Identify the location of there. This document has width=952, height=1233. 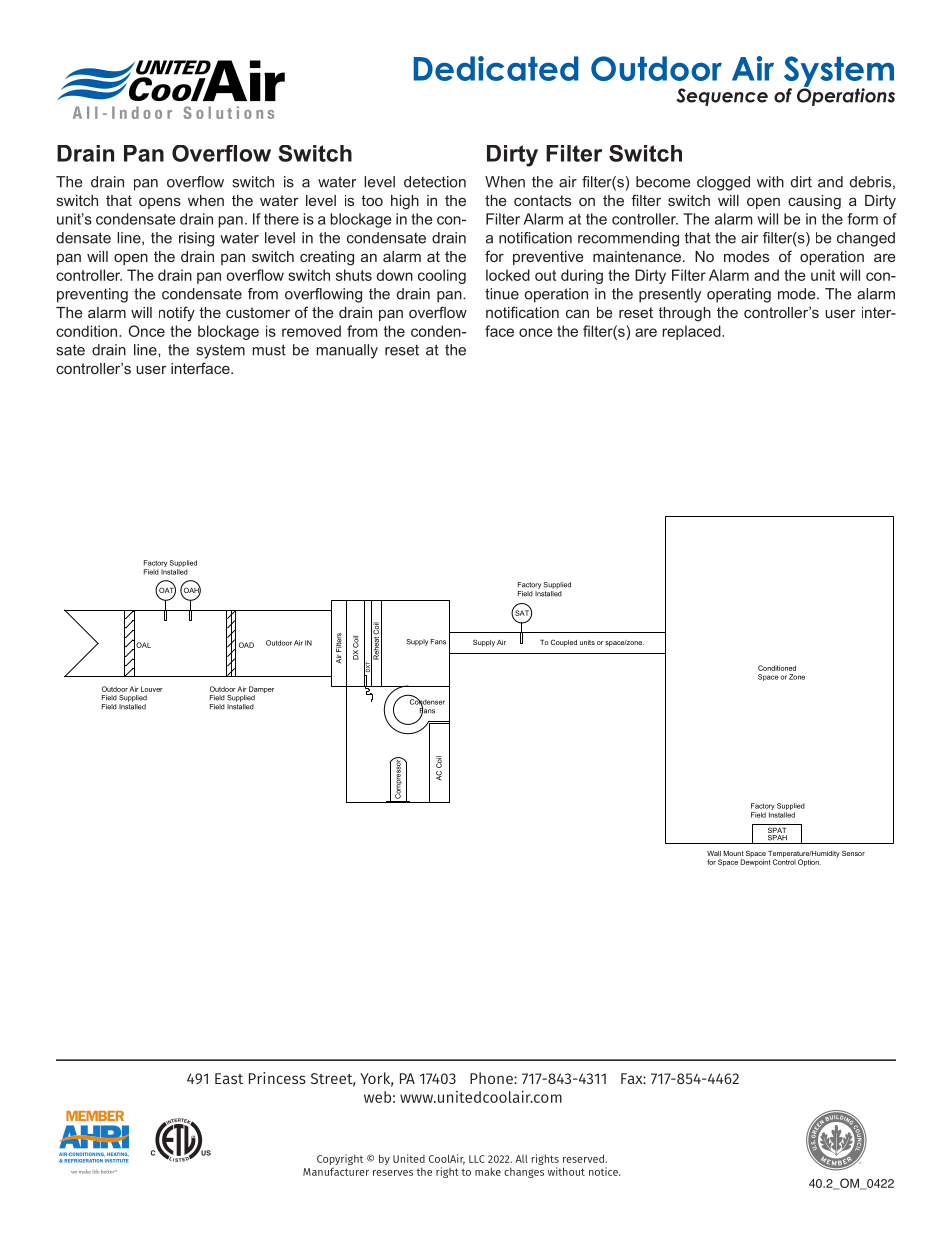
(281, 219).
